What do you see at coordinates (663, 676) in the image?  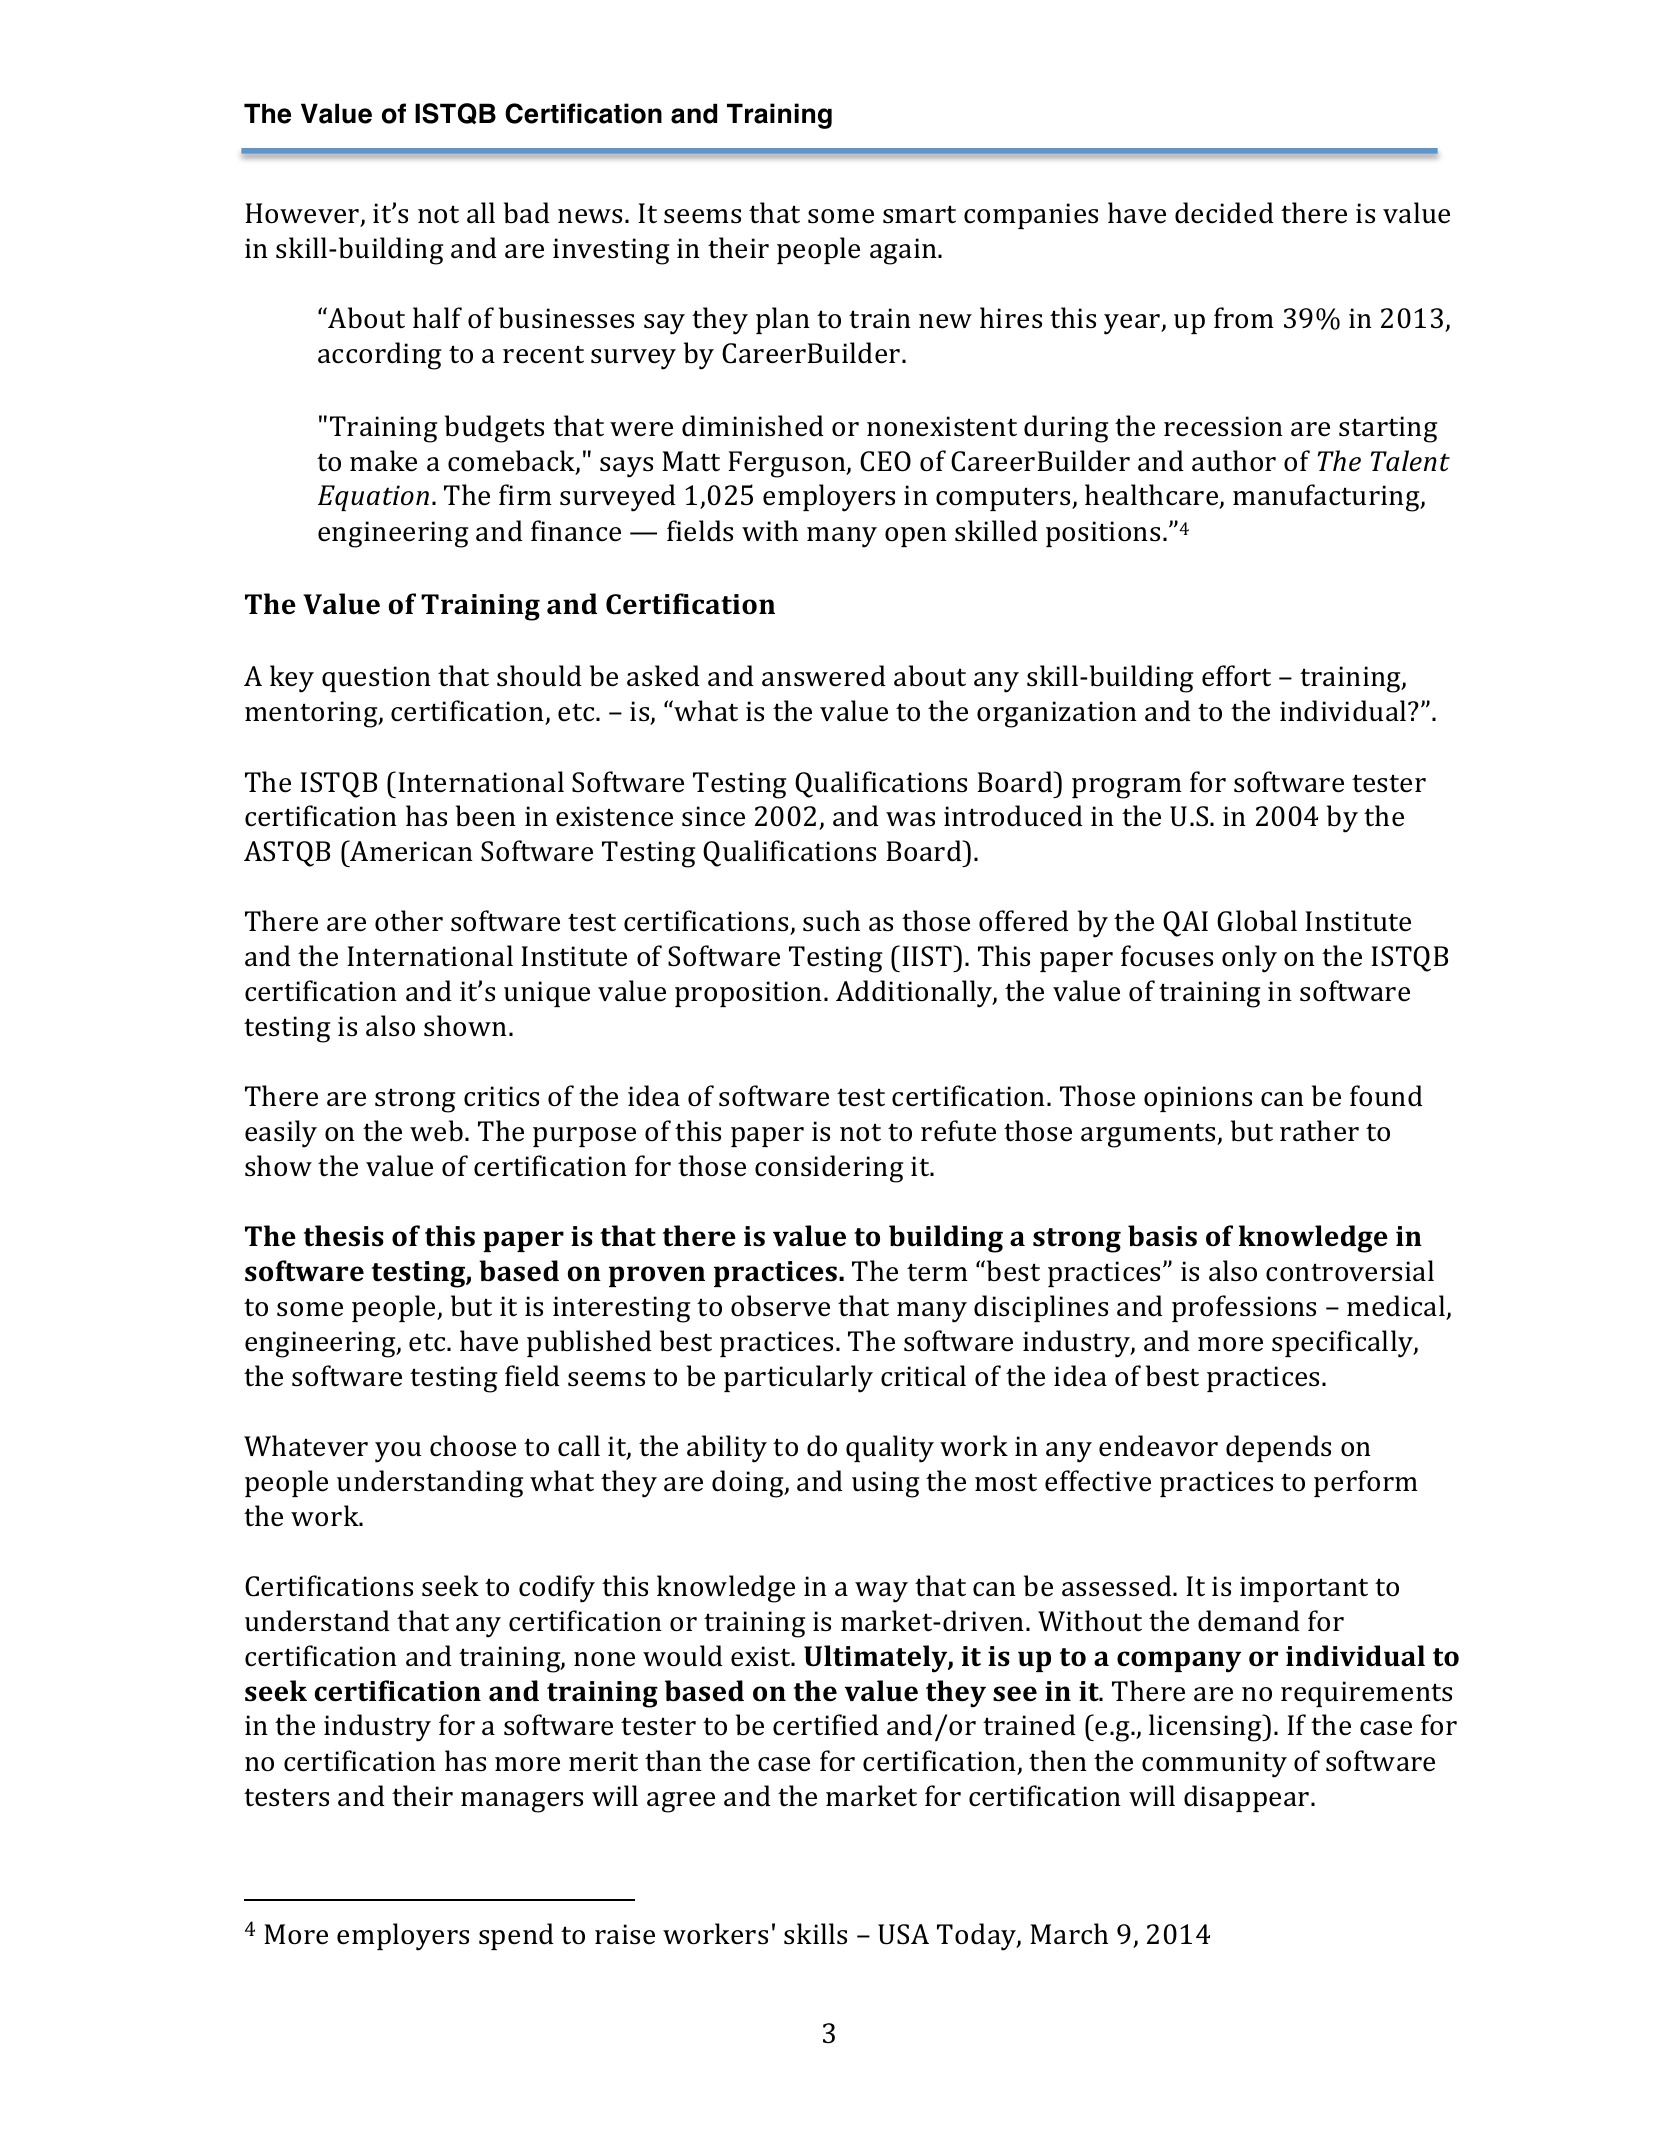 I see `asked` at bounding box center [663, 676].
